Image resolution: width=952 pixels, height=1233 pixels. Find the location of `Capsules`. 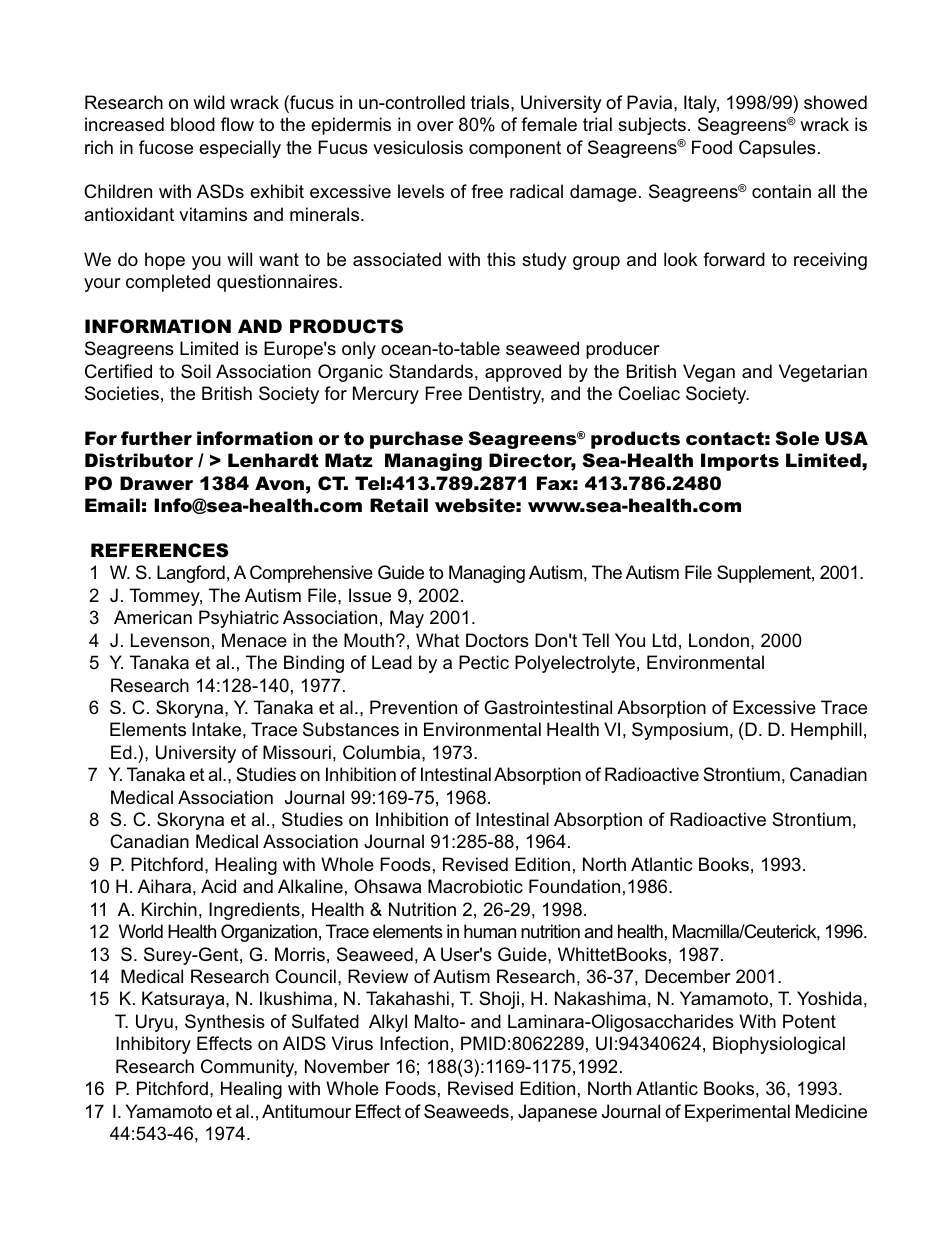

Capsules is located at coordinates (777, 149).
